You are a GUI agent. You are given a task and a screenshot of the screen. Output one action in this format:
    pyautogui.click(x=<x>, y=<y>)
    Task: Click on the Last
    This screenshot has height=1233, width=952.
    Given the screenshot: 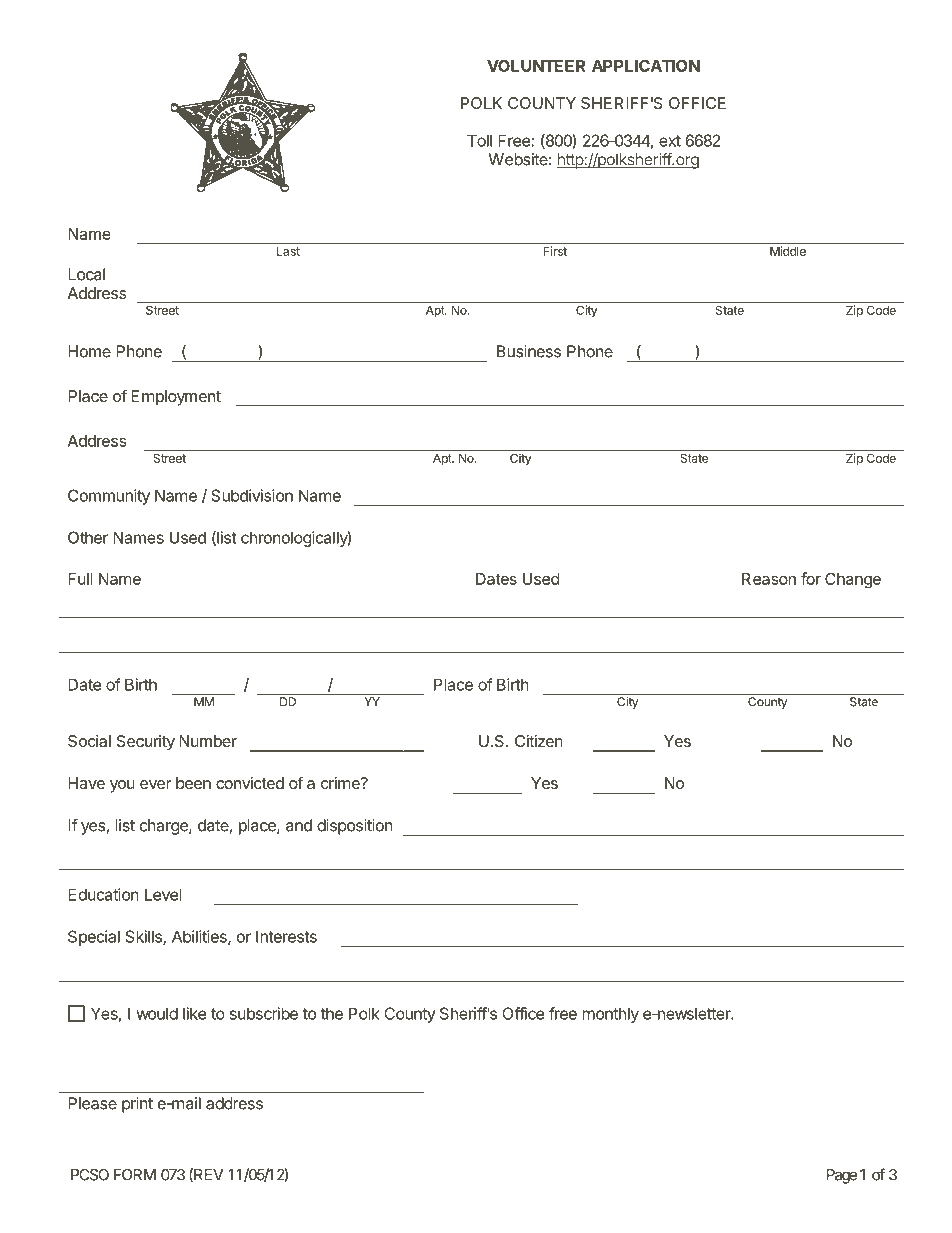 What is the action you would take?
    pyautogui.click(x=288, y=251)
